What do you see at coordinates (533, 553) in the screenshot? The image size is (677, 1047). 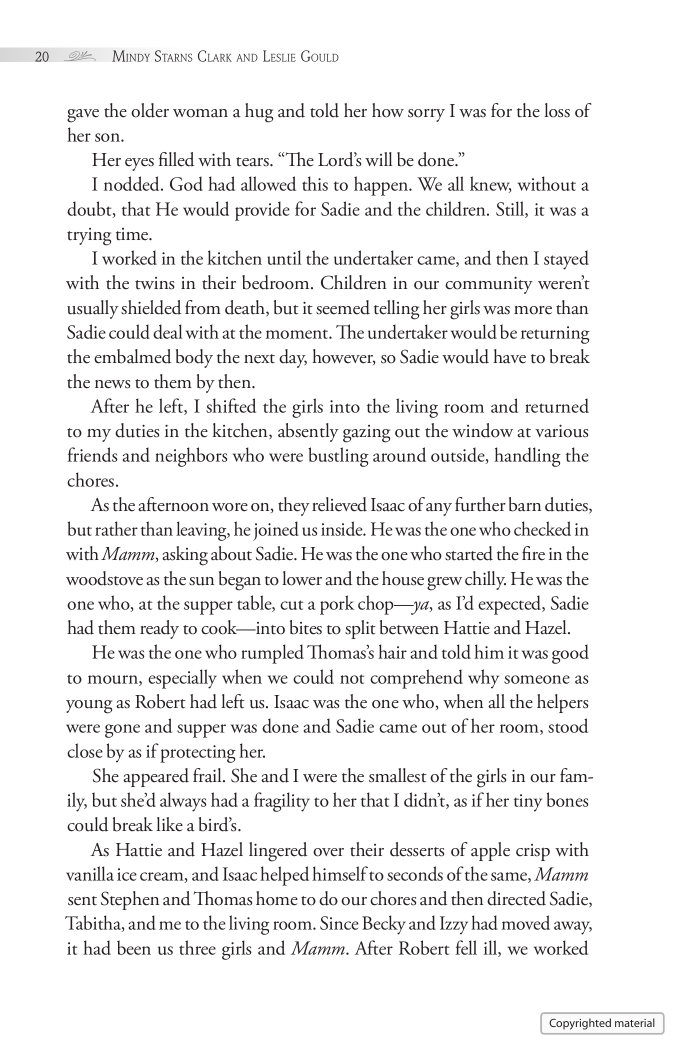 I see `fire` at bounding box center [533, 553].
